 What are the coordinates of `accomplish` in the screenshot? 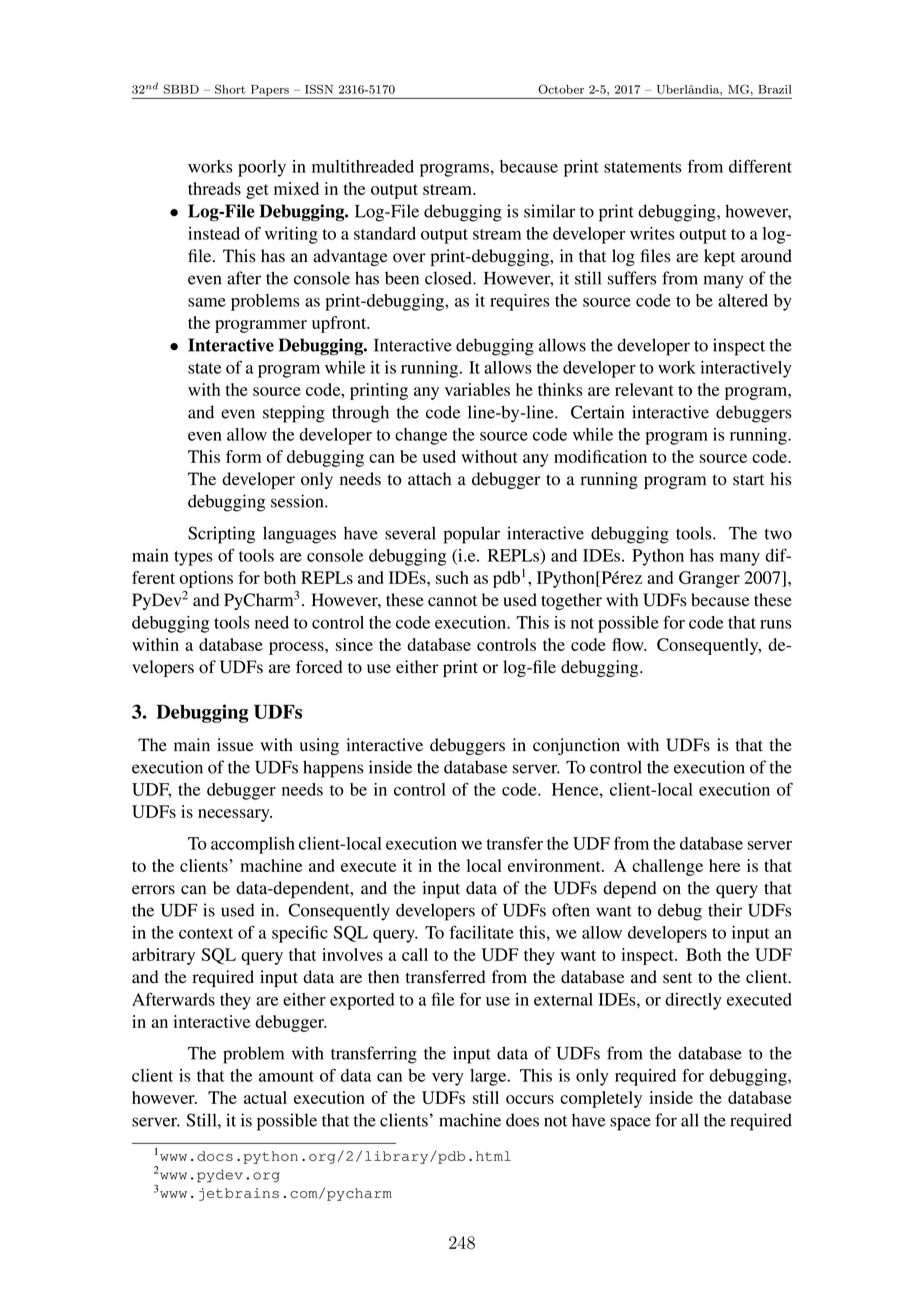 It's located at (253, 845).
